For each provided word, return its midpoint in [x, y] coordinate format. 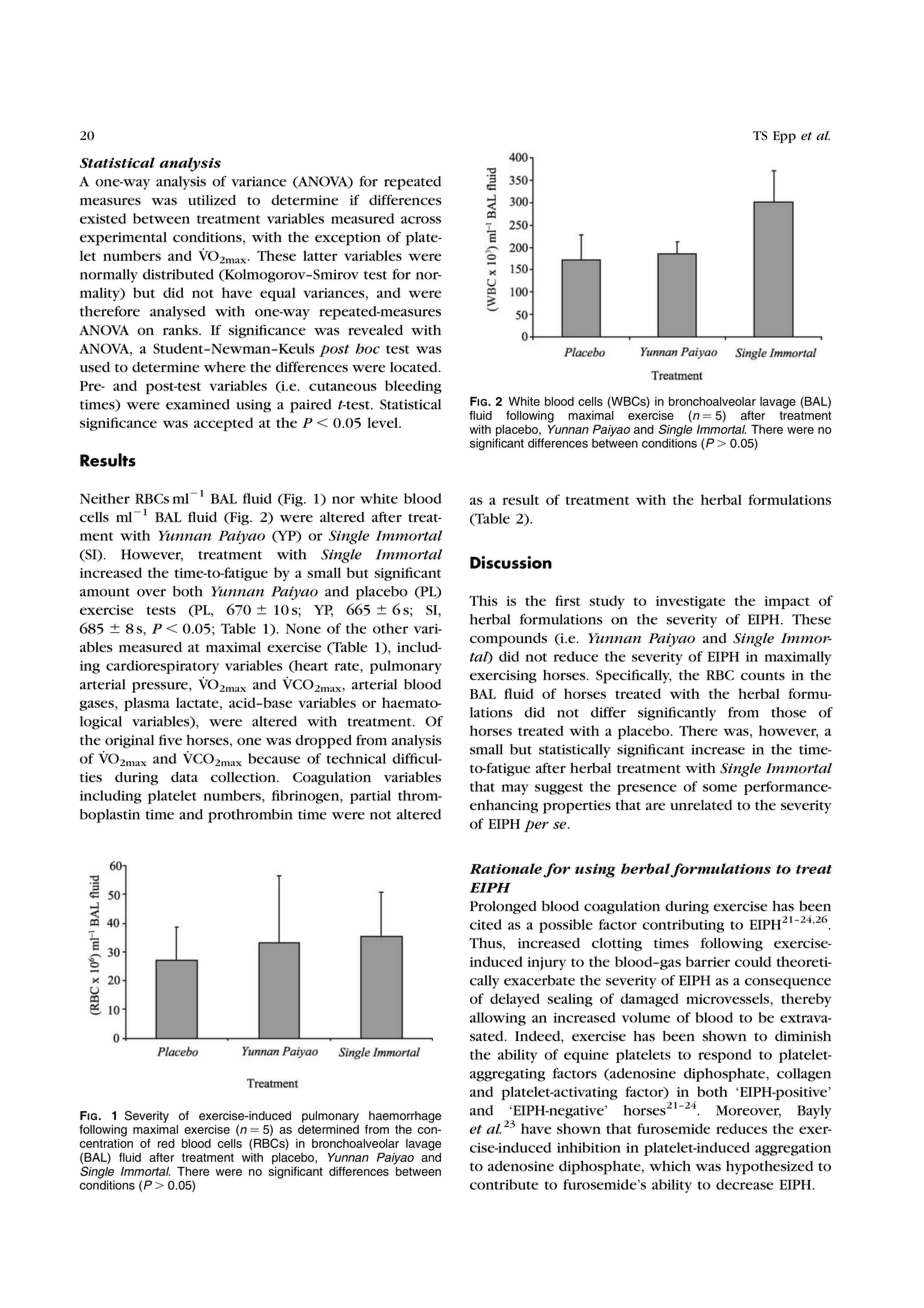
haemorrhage [404, 1118]
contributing [683, 926]
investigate [690, 602]
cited [486, 924]
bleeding [413, 387]
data [184, 777]
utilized [212, 200]
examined [198, 404]
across [421, 220]
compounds [508, 640]
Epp [784, 137]
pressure [161, 687]
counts [763, 676]
